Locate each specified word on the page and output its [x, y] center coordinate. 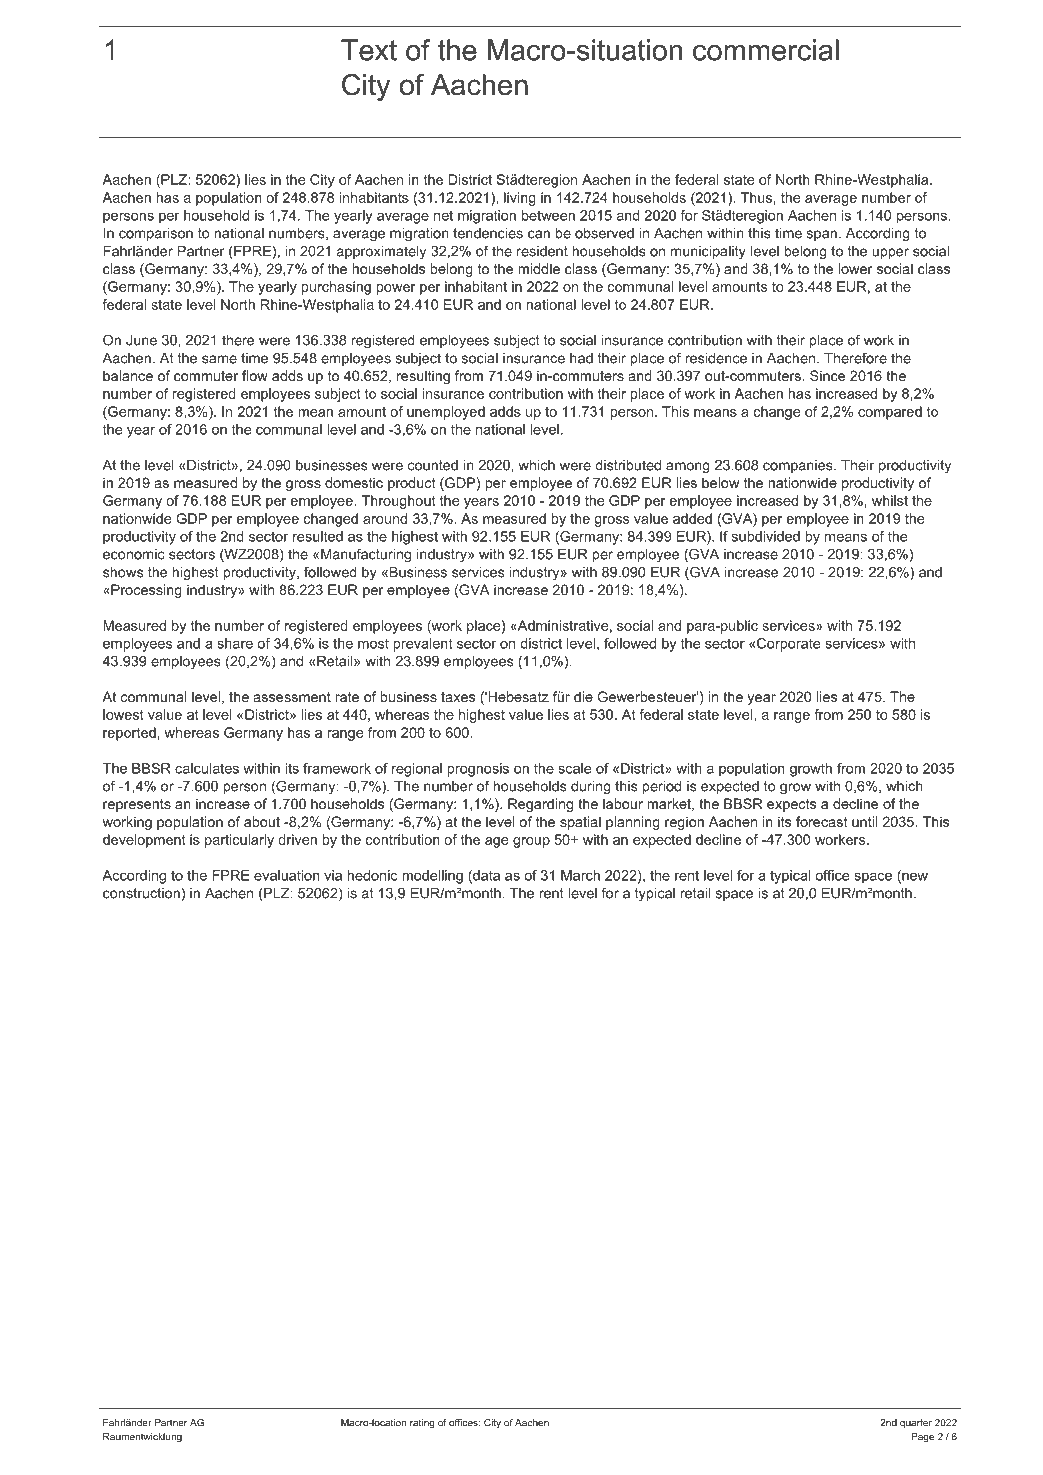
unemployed [446, 413]
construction [141, 893]
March [580, 875]
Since [827, 375]
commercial [766, 50]
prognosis [478, 770]
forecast [821, 821]
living [520, 199]
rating [422, 1424]
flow [255, 375]
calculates [207, 768]
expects [791, 805]
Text [369, 50]
